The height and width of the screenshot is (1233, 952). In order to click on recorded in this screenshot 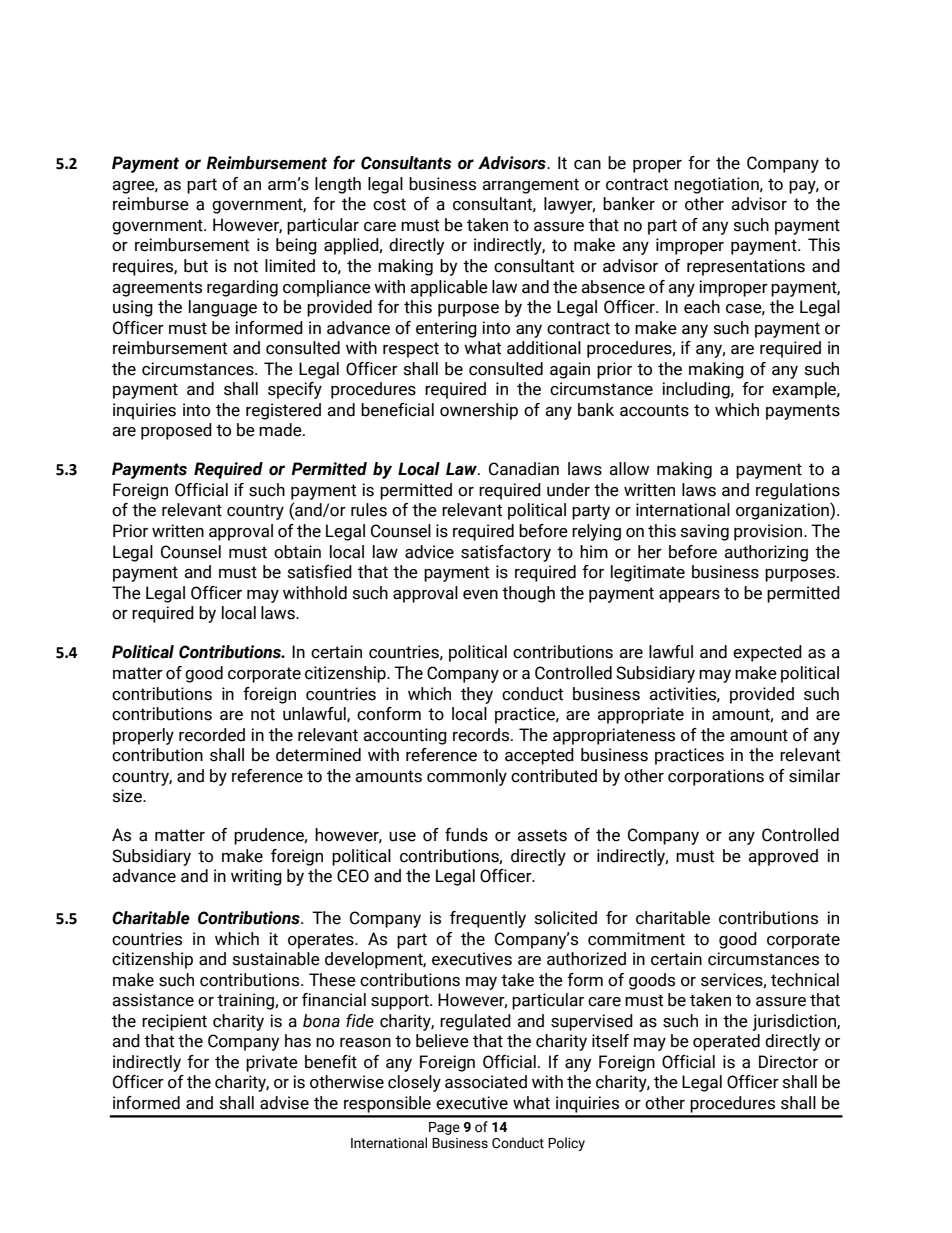, I will do `click(212, 735)`.
